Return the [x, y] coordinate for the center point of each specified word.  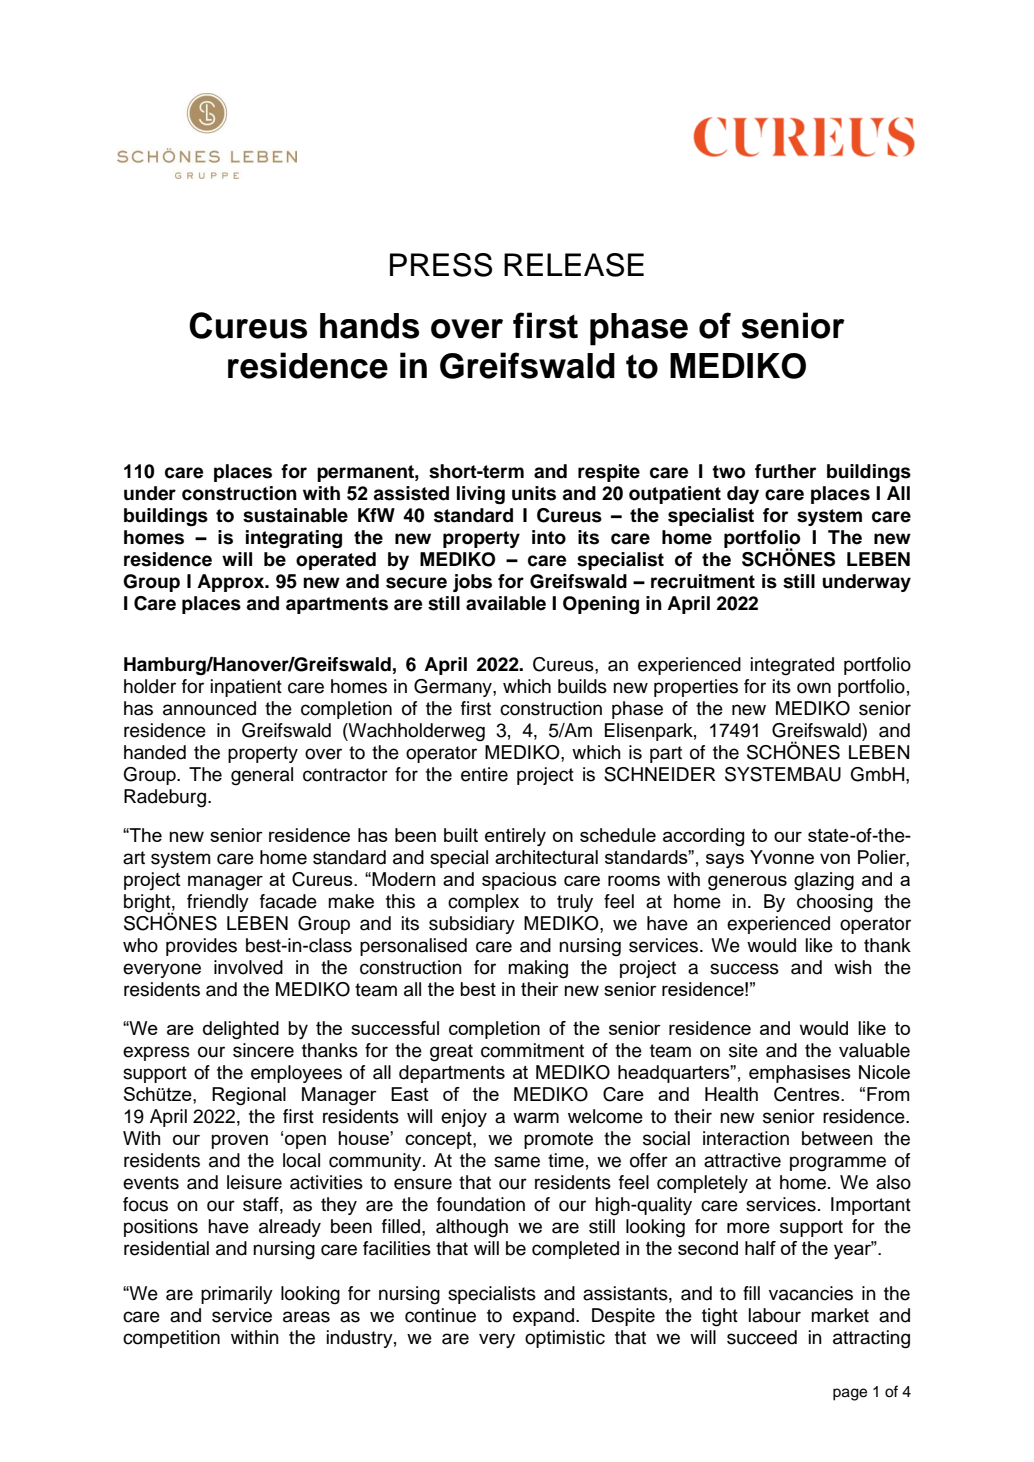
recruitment [703, 581]
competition [171, 1339]
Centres [808, 1094]
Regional [249, 1096]
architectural [546, 857]
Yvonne [782, 857]
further [785, 471]
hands [369, 326]
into [549, 537]
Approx [232, 583]
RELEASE [574, 265]
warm [536, 1118]
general [262, 776]
